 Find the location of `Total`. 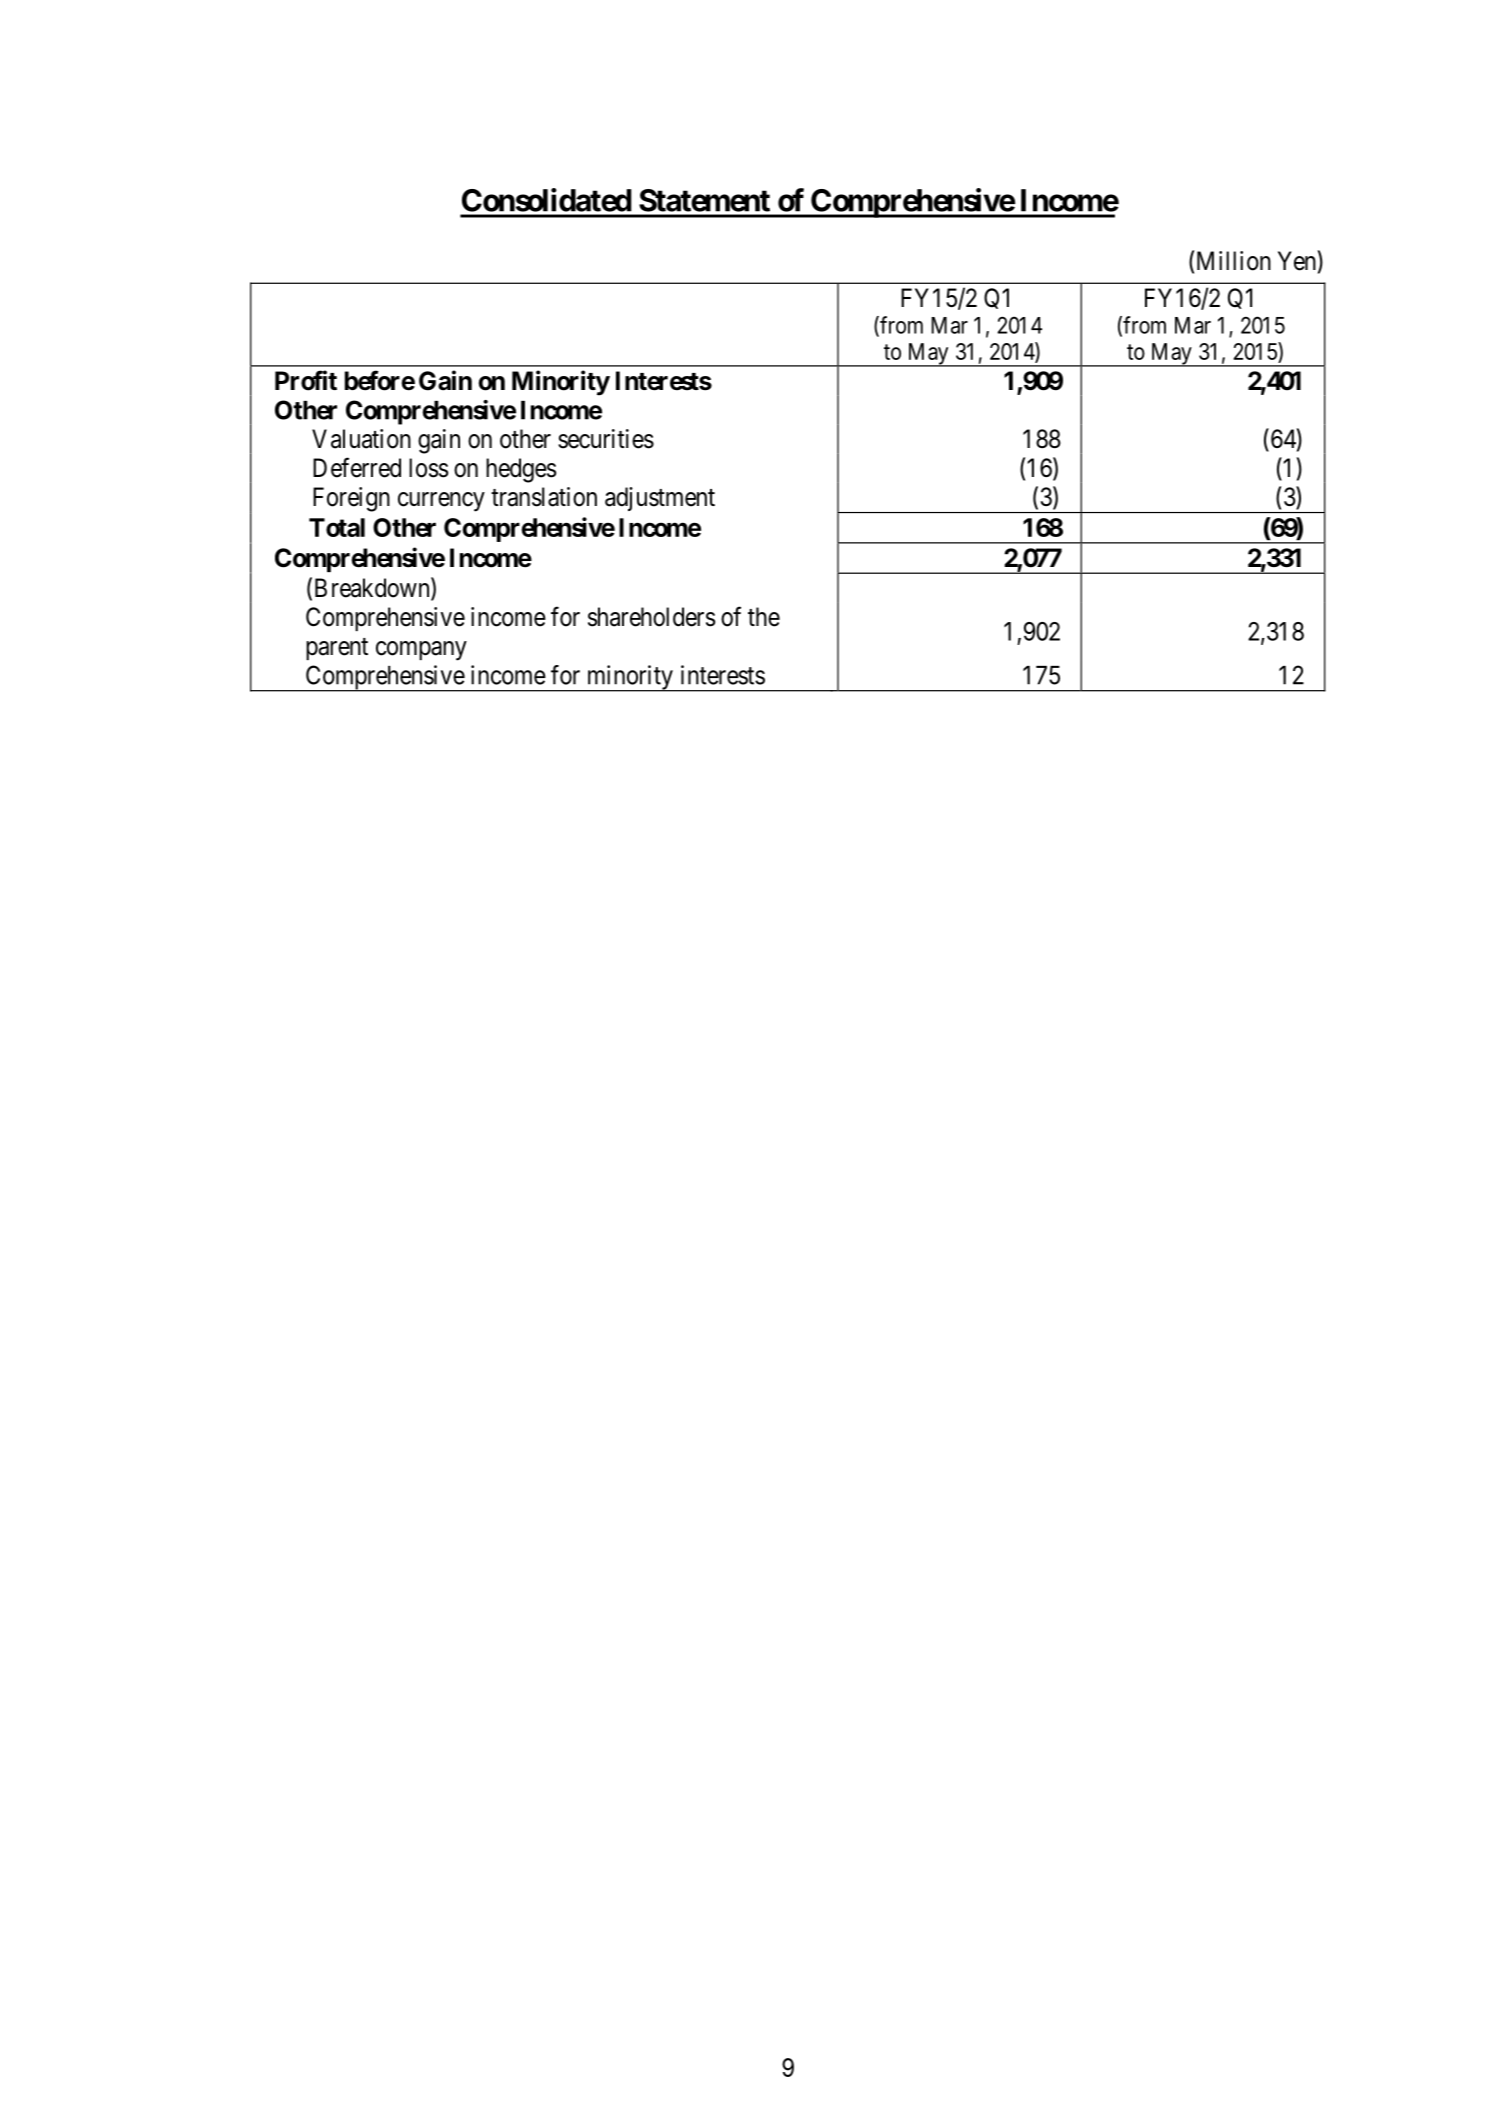

Total is located at coordinates (337, 527).
